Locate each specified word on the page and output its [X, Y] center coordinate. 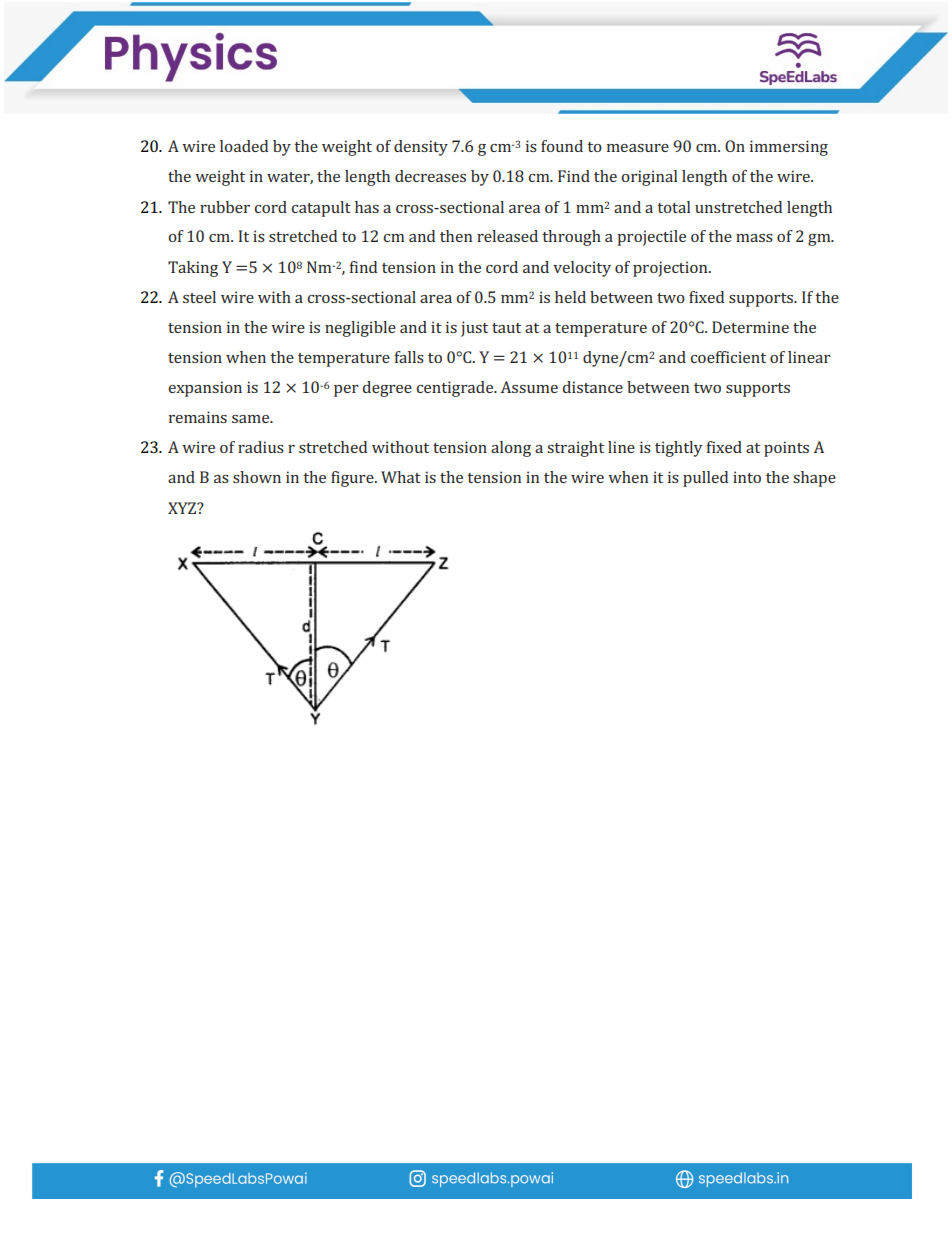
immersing [789, 148]
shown [257, 477]
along [511, 449]
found [562, 146]
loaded [244, 146]
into [747, 477]
